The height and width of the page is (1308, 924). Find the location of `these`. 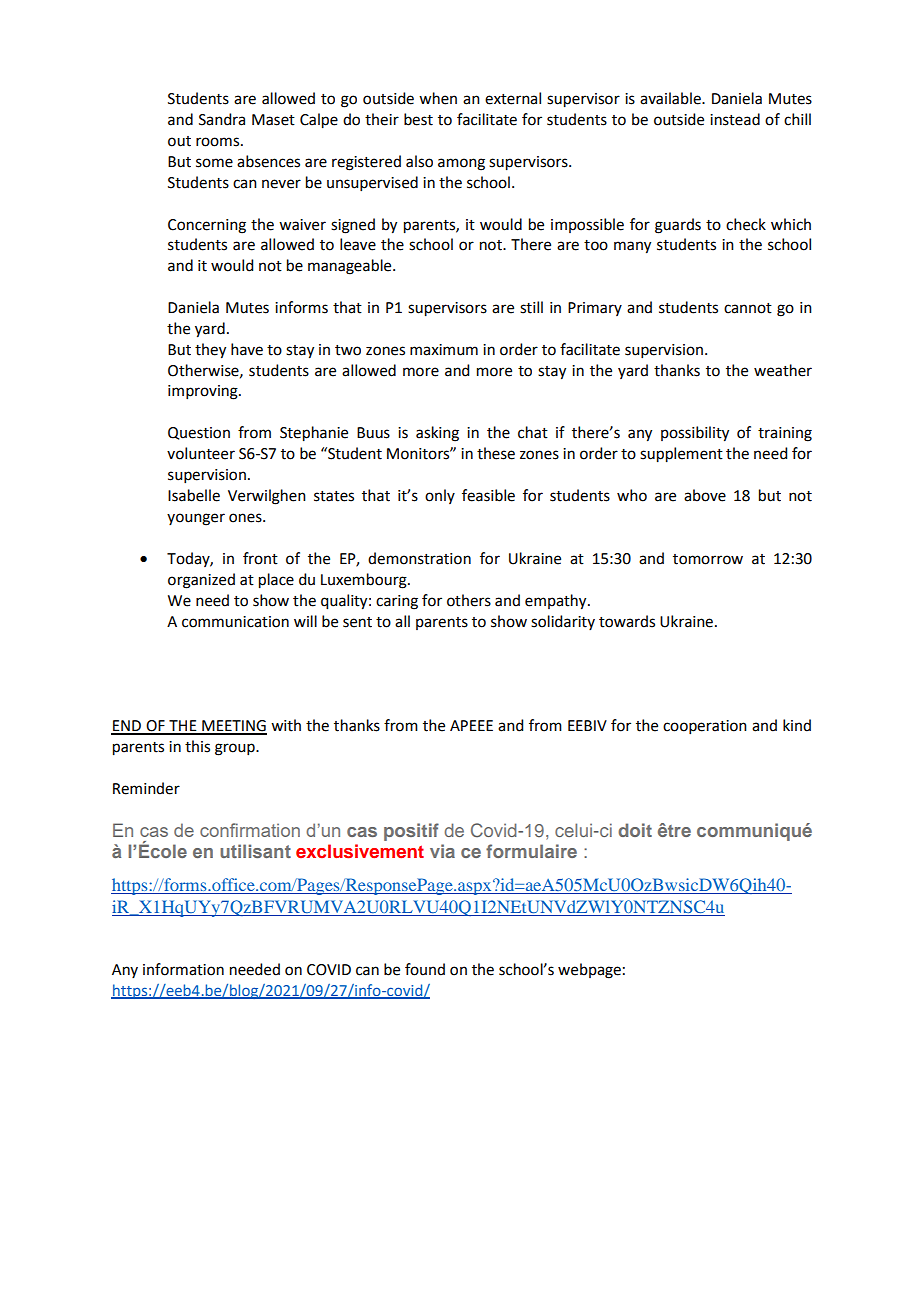

these is located at coordinates (496, 453).
